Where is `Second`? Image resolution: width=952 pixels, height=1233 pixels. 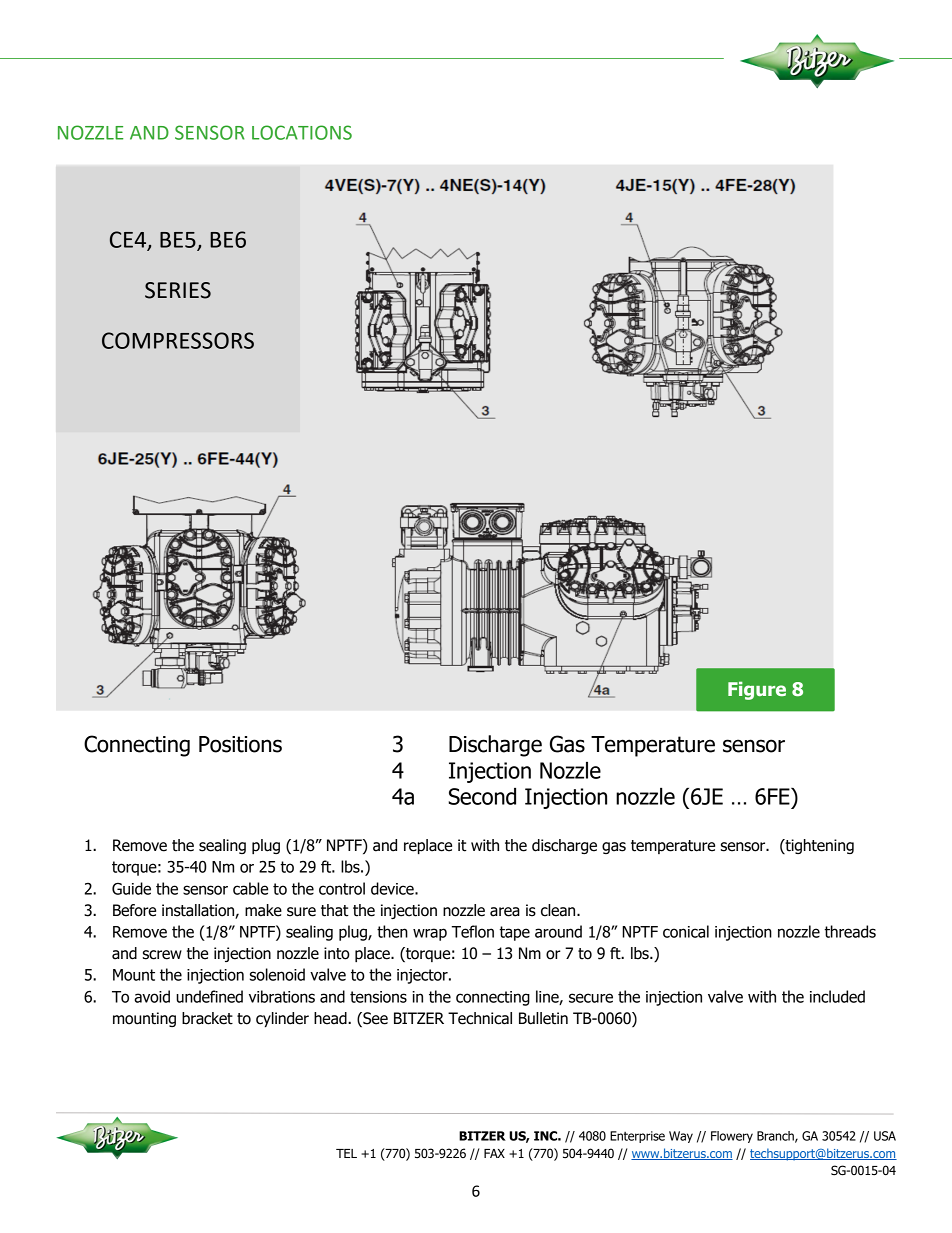
Second is located at coordinates (482, 796).
